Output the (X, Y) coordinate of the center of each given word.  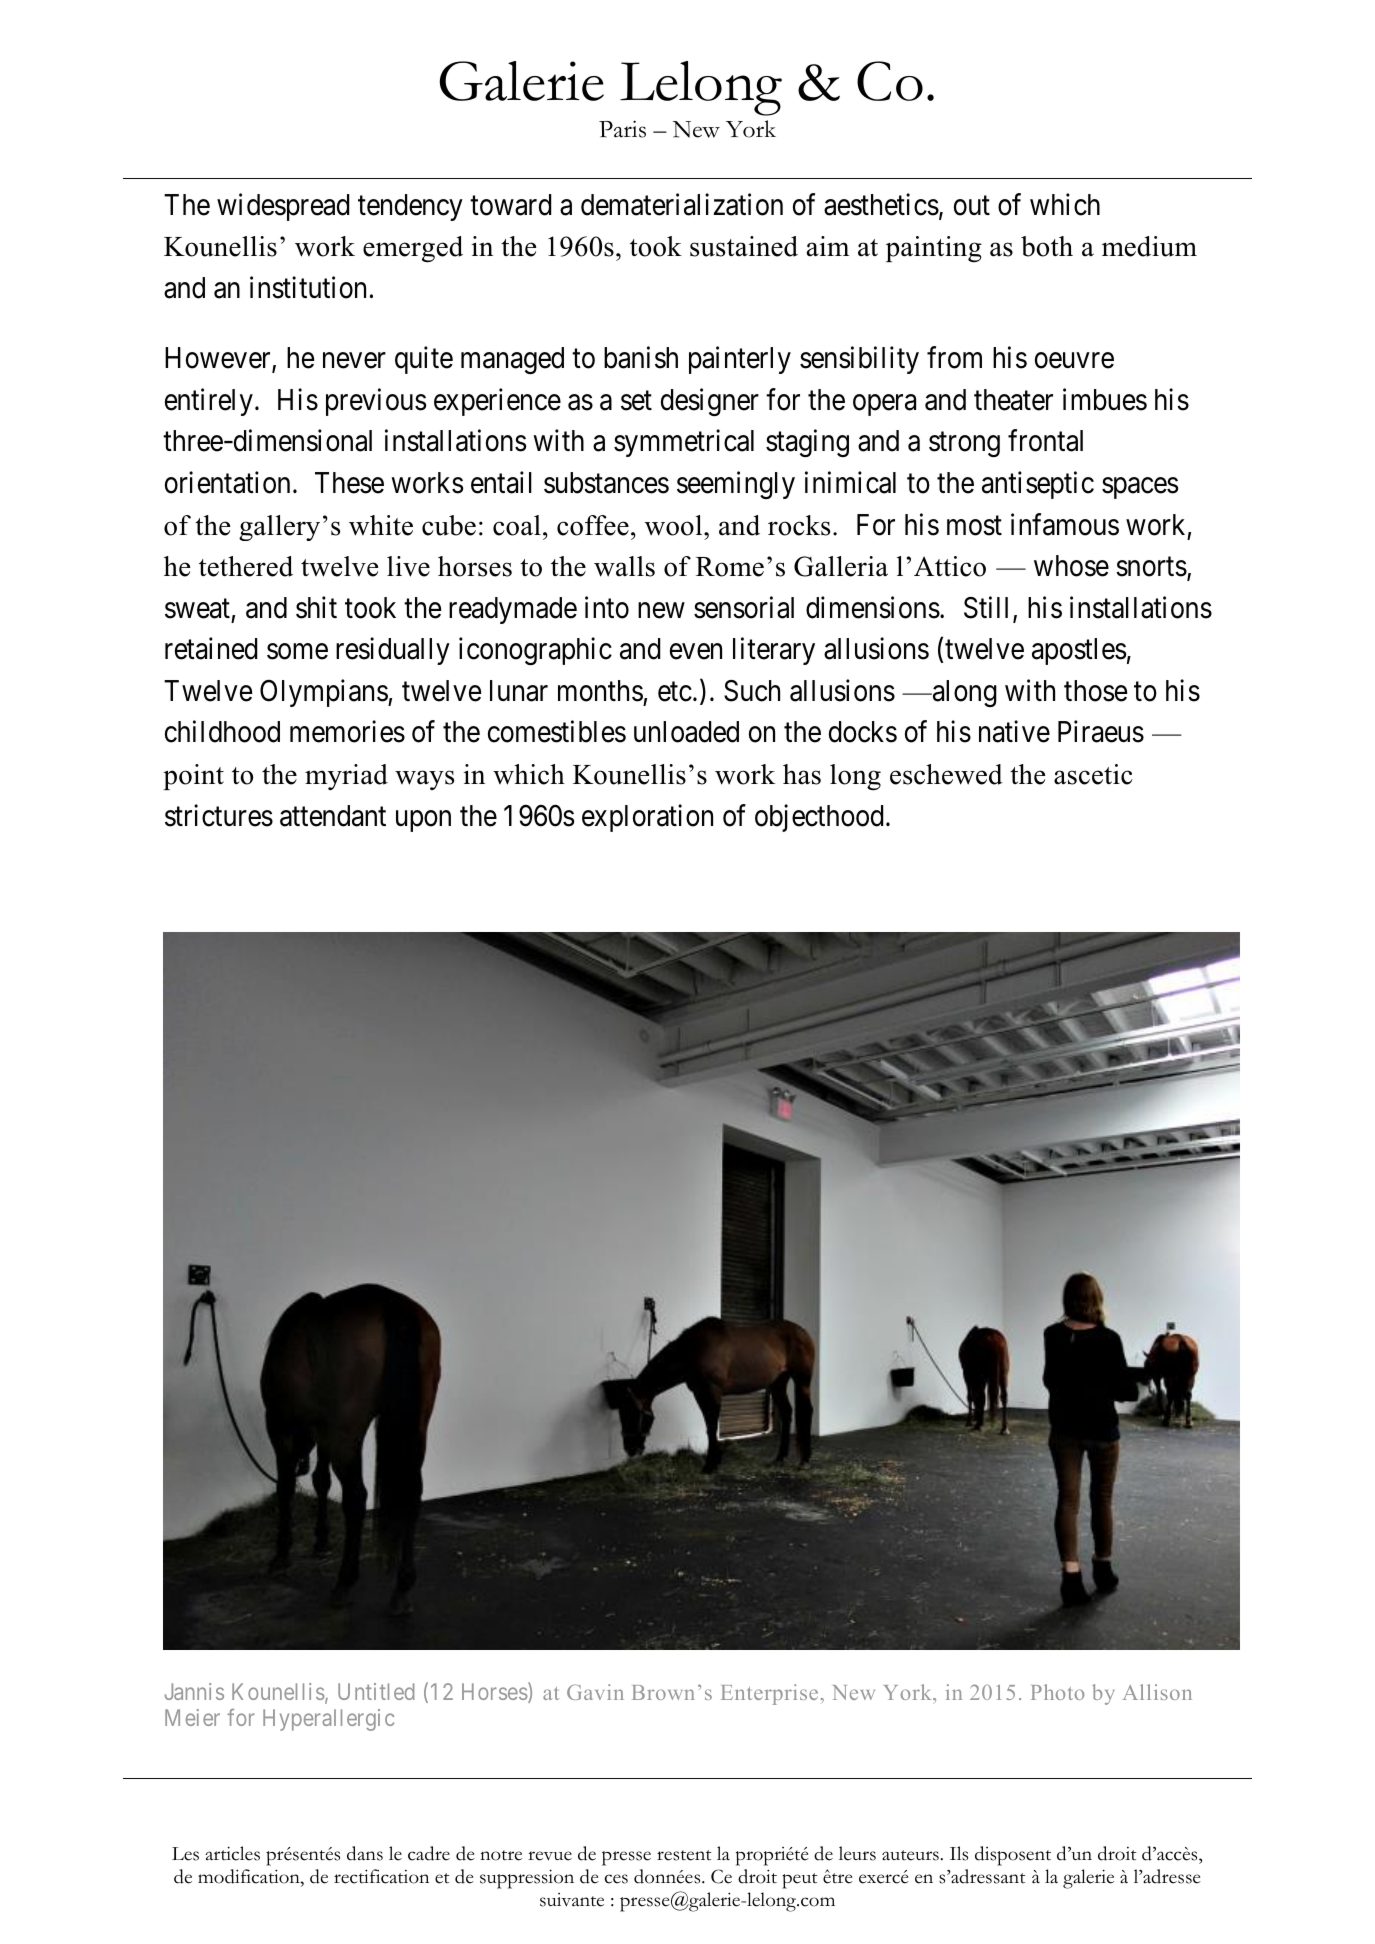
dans (365, 1853)
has (802, 774)
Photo (1057, 1692)
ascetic (1093, 774)
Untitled (376, 1691)
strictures (219, 815)
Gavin (595, 1692)
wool (675, 525)
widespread (283, 207)
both (1047, 246)
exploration (647, 818)
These (349, 483)
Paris (622, 129)
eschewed (946, 774)
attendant (333, 816)
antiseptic (1038, 485)
